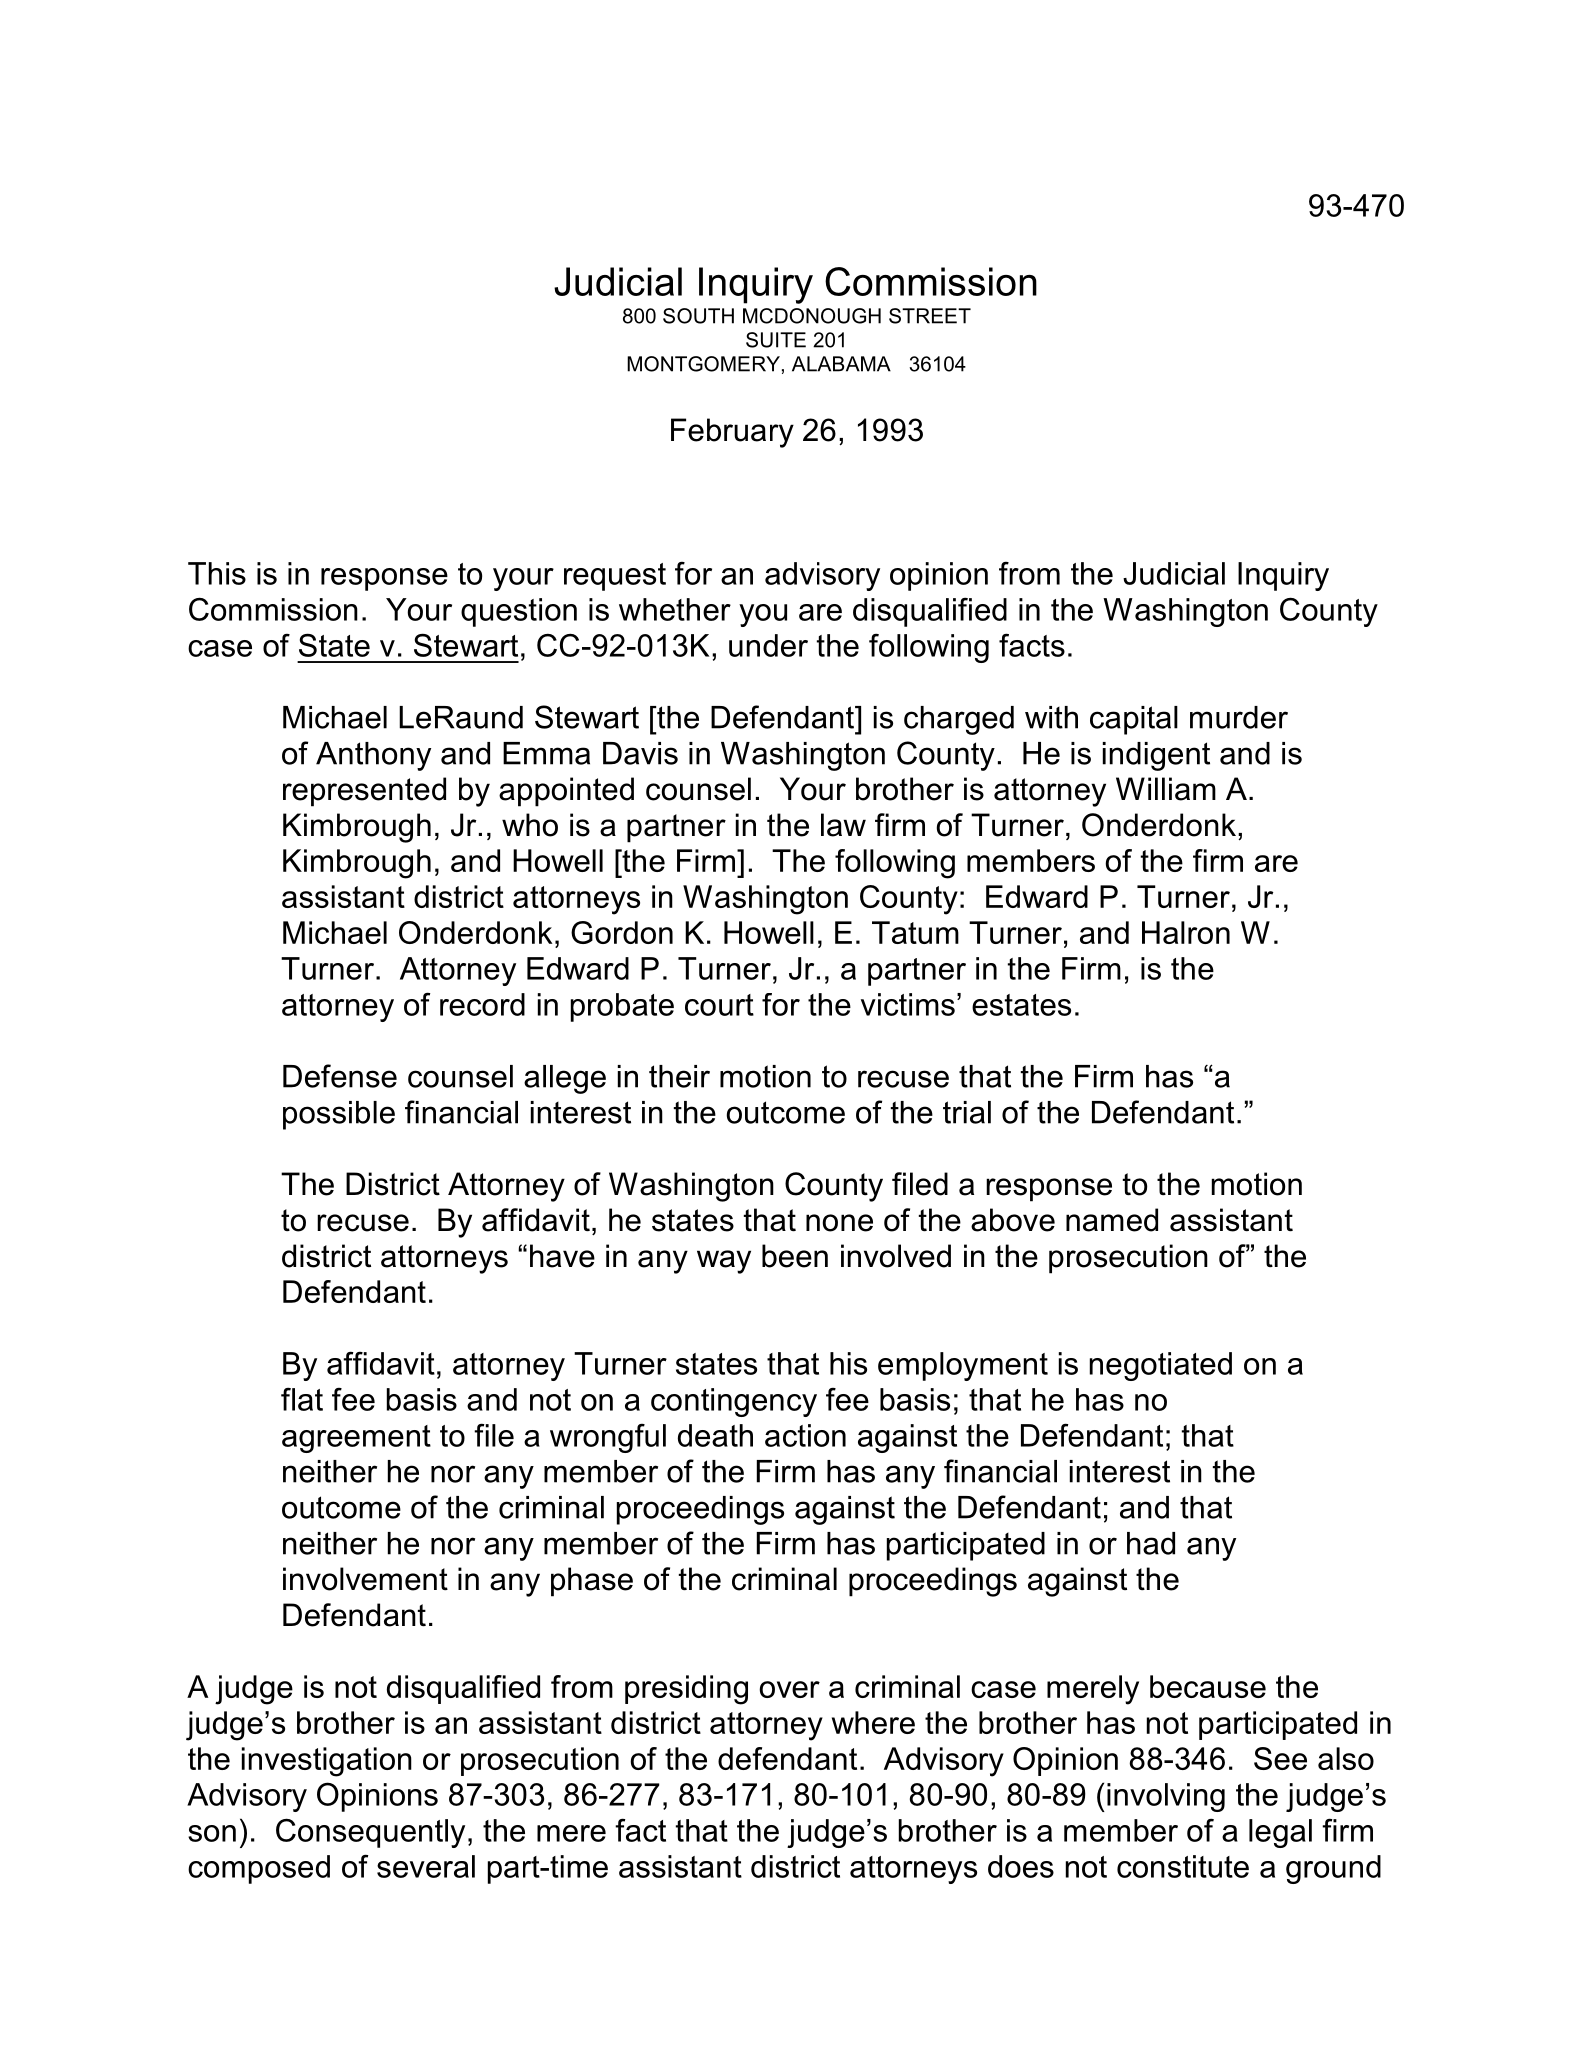 This screenshot has width=1593, height=2061. Describe the element at coordinates (768, 645) in the screenshot. I see `under` at that location.
